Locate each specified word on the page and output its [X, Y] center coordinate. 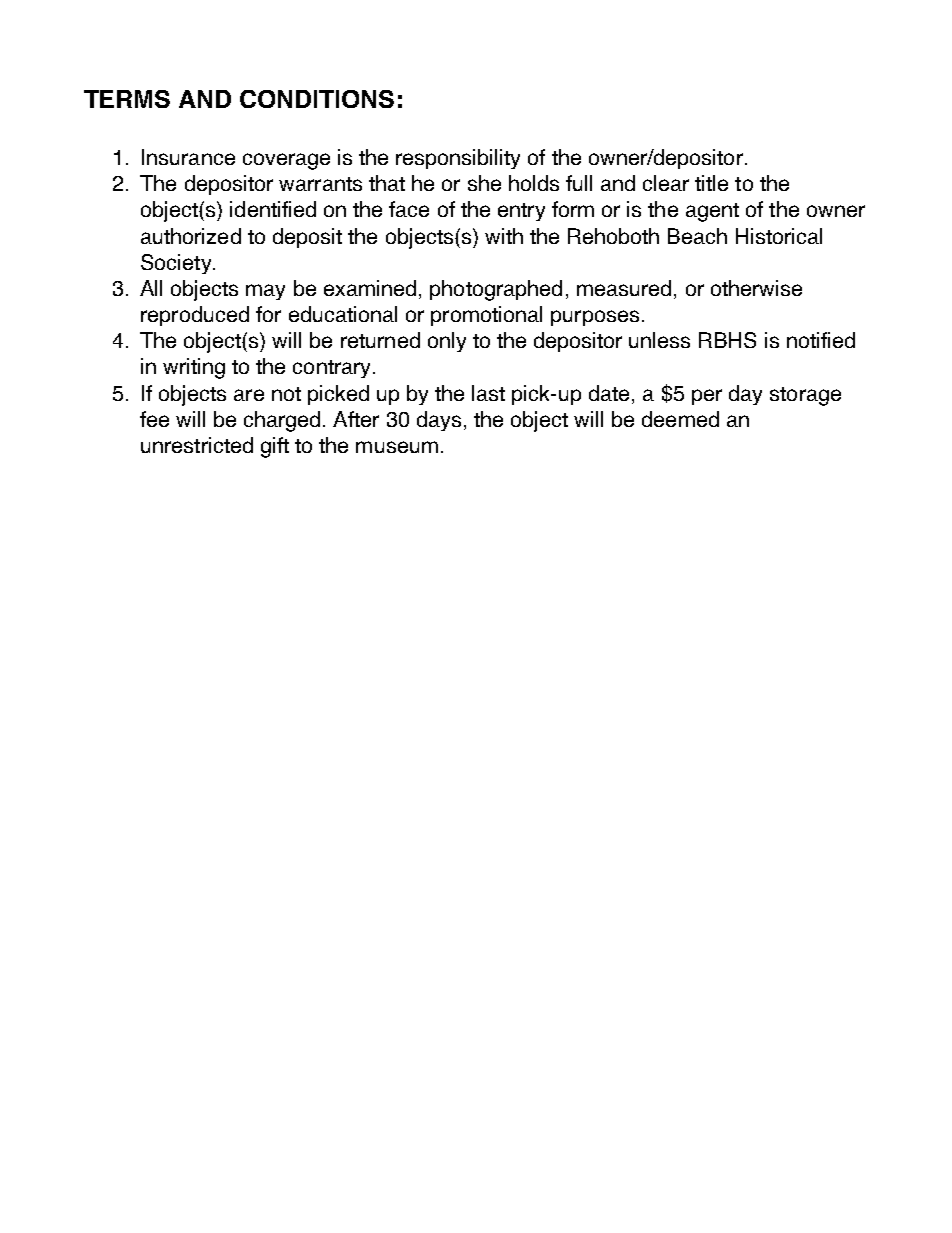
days [439, 421]
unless [659, 340]
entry [521, 212]
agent [712, 212]
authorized [191, 236]
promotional [486, 316]
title [711, 183]
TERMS [127, 99]
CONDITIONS [317, 99]
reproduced [195, 316]
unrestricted [197, 445]
